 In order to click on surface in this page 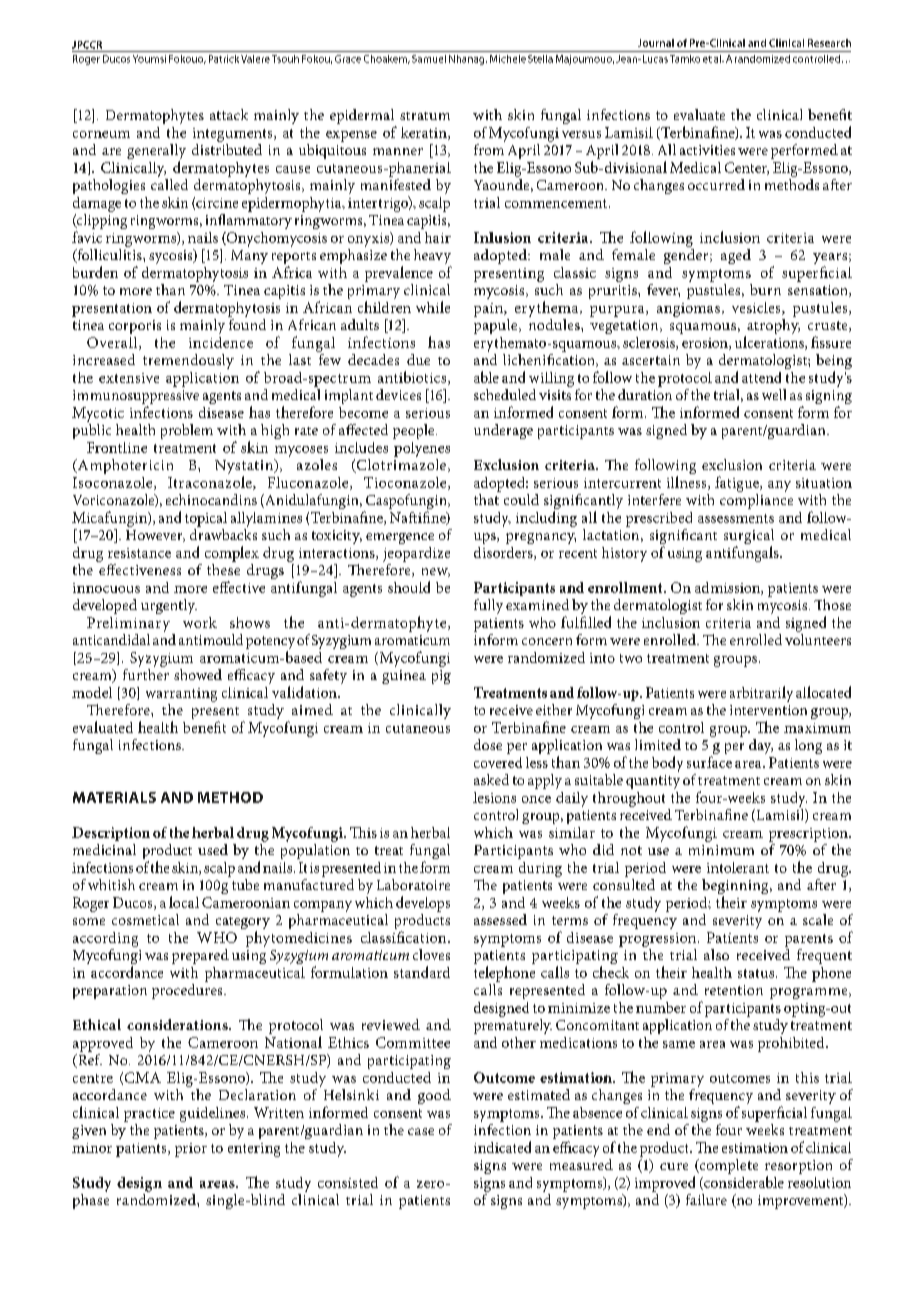, I will do `click(709, 762)`.
